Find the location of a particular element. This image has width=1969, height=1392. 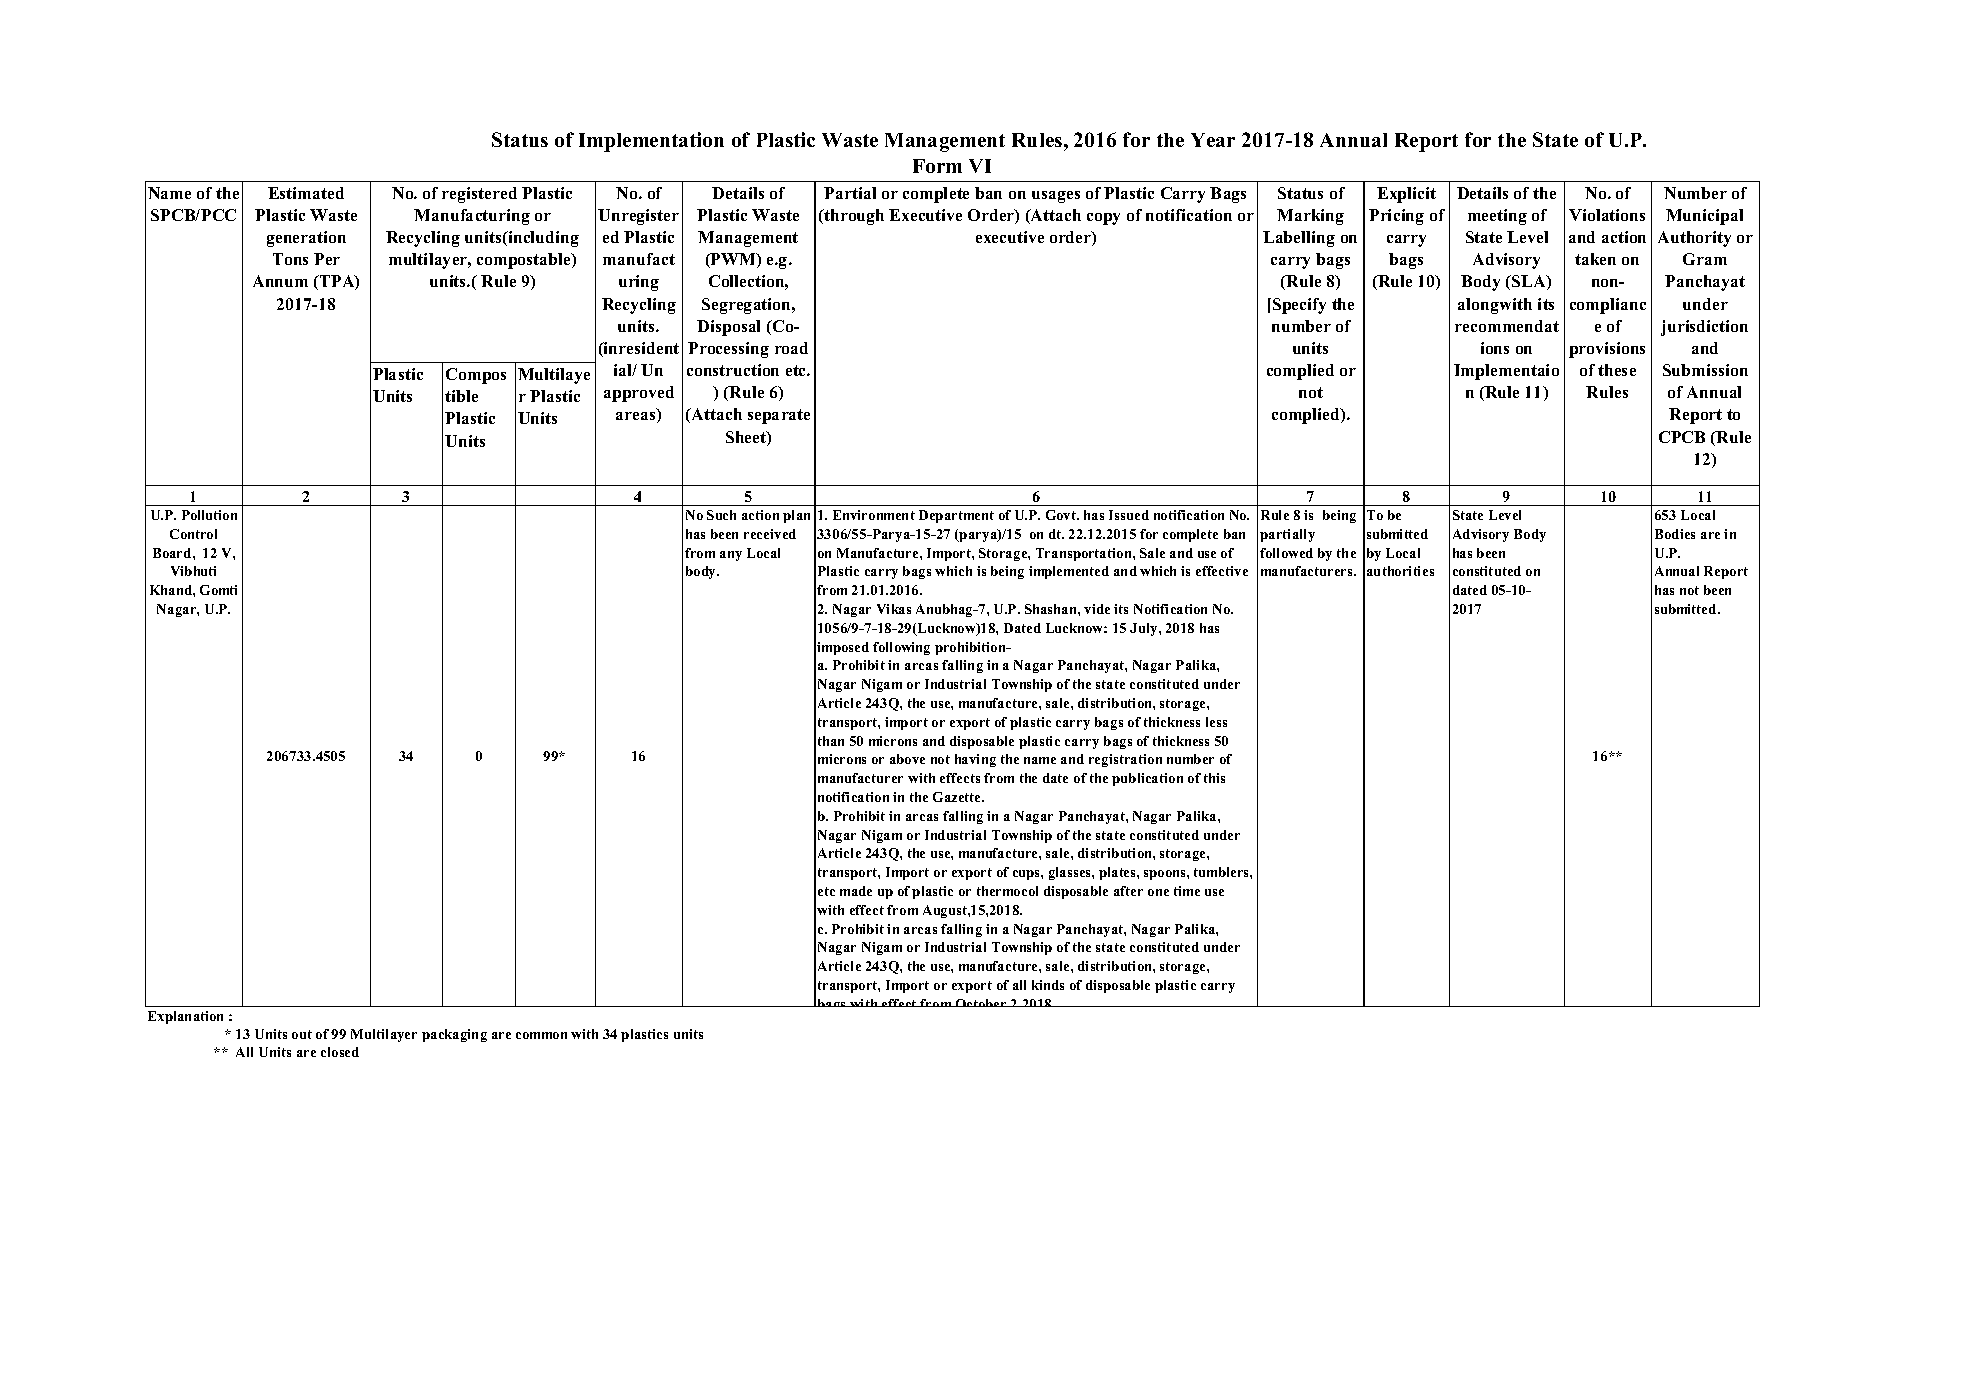

having is located at coordinates (975, 760).
